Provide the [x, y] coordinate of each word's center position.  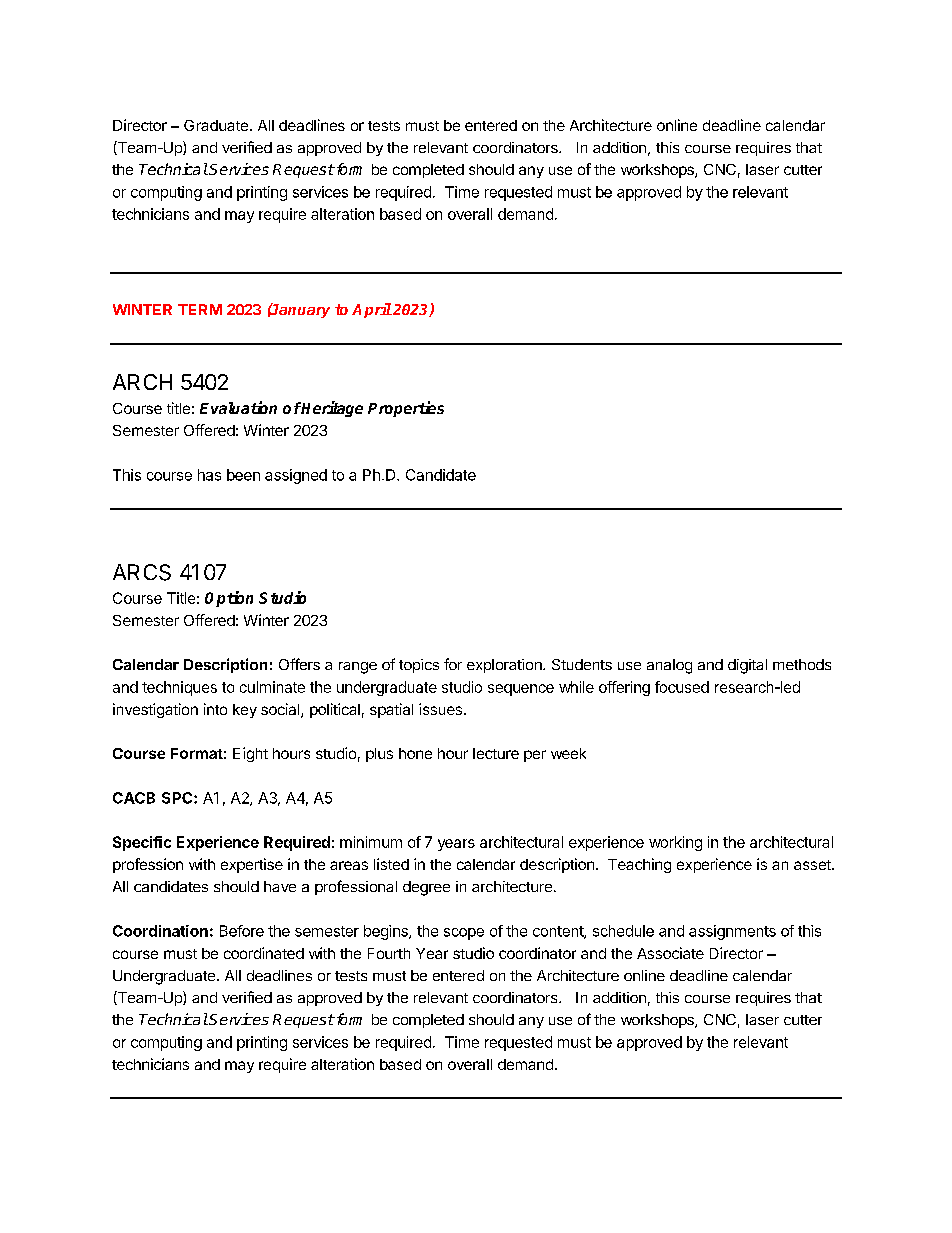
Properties [406, 409]
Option [229, 599]
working [675, 843]
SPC [178, 798]
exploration [505, 666]
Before [242, 931]
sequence [521, 690]
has [209, 475]
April [372, 310]
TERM [200, 309]
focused [682, 687]
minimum [371, 842]
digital [747, 666]
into [215, 709]
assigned [296, 476]
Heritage [331, 409]
